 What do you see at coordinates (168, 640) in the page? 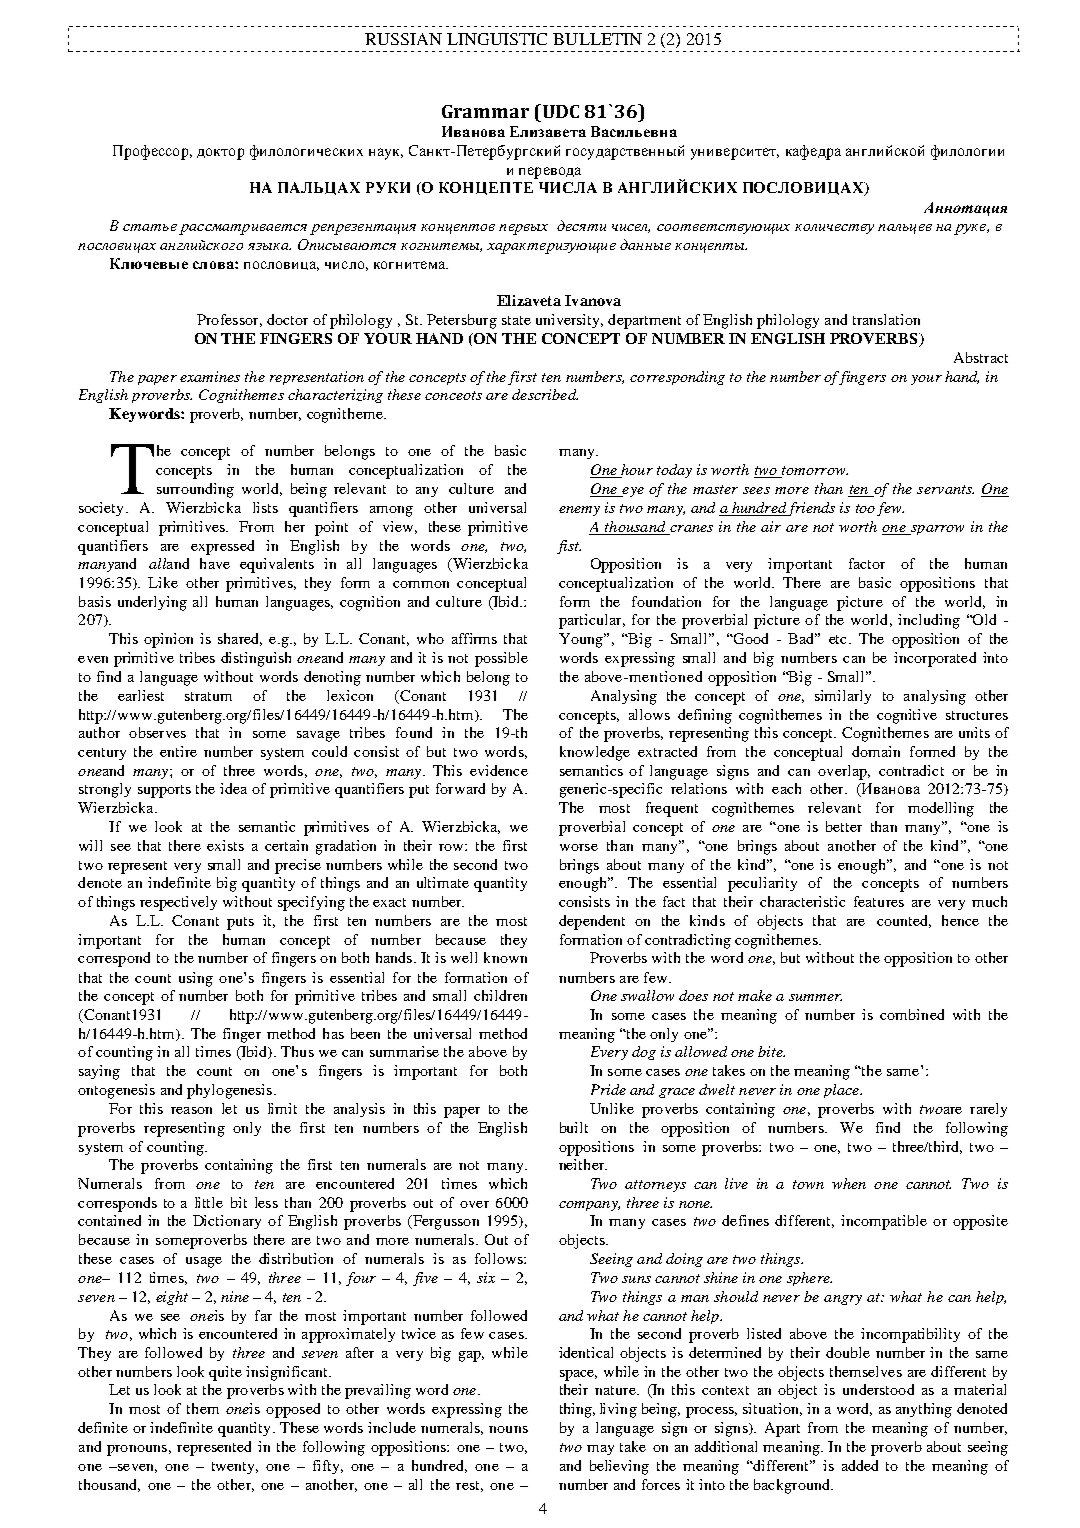
I see `opinion` at bounding box center [168, 640].
